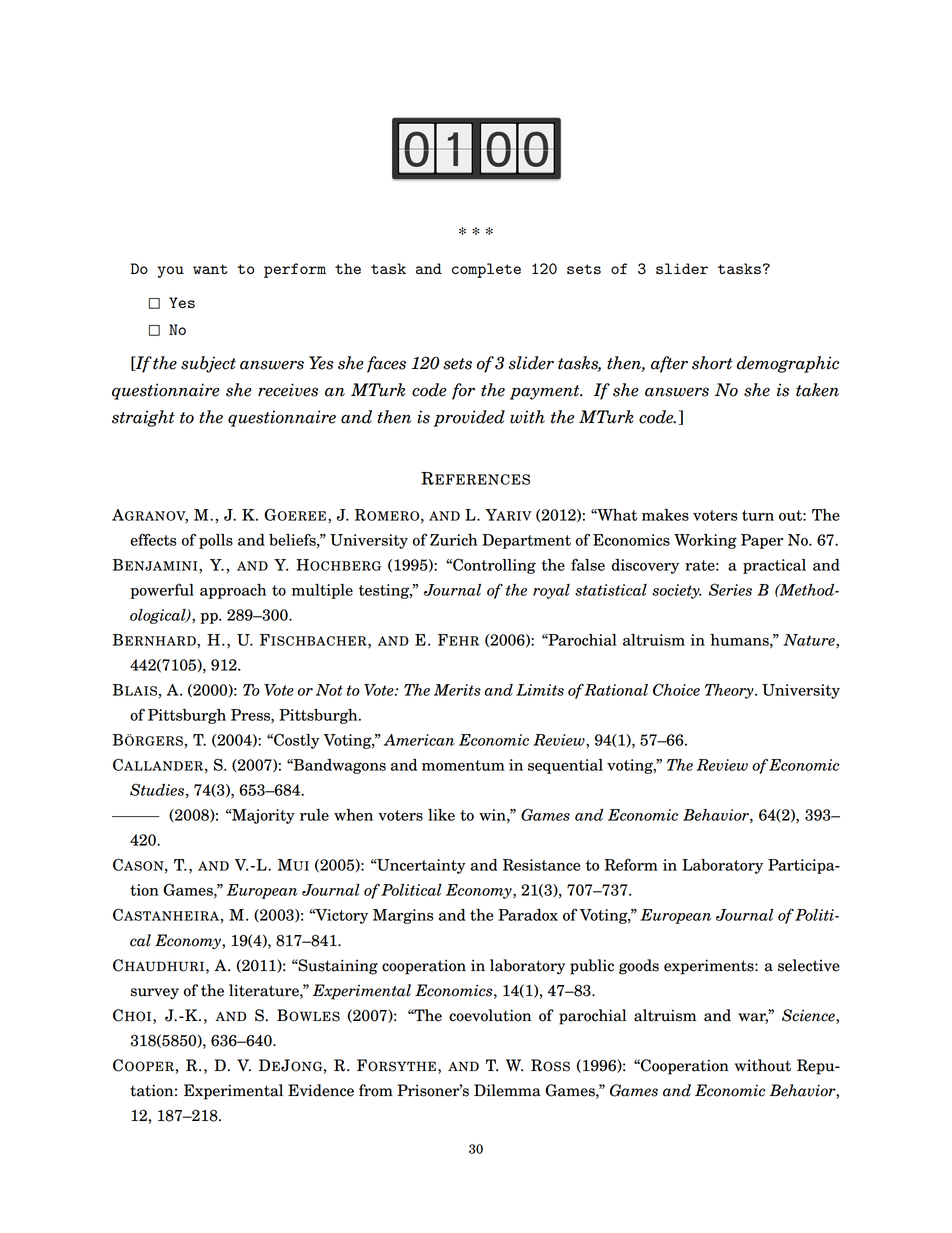 This image has width=952, height=1233. What do you see at coordinates (809, 1016) in the image?
I see `Science` at bounding box center [809, 1016].
